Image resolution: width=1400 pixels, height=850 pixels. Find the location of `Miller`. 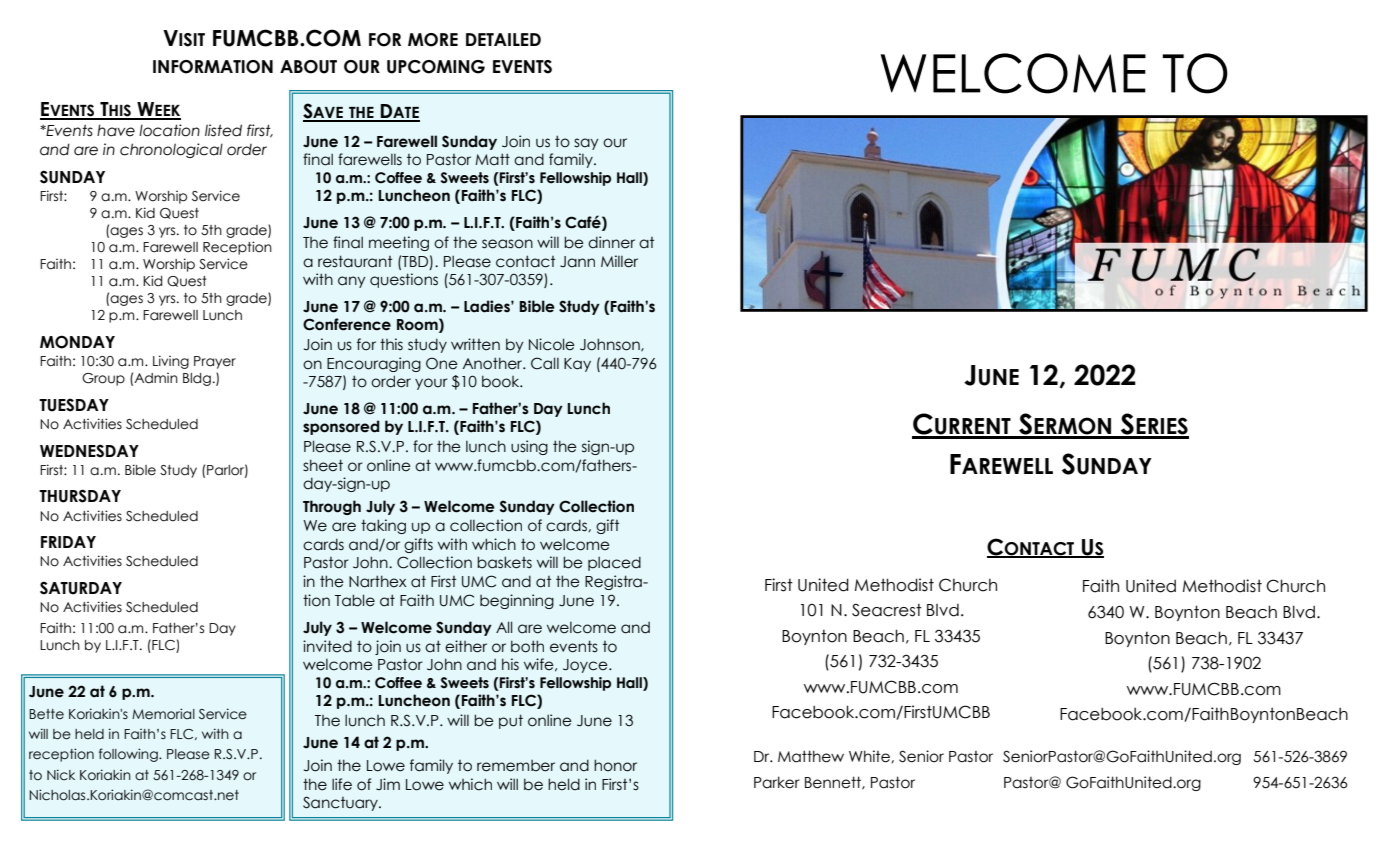

Miller is located at coordinates (619, 261).
